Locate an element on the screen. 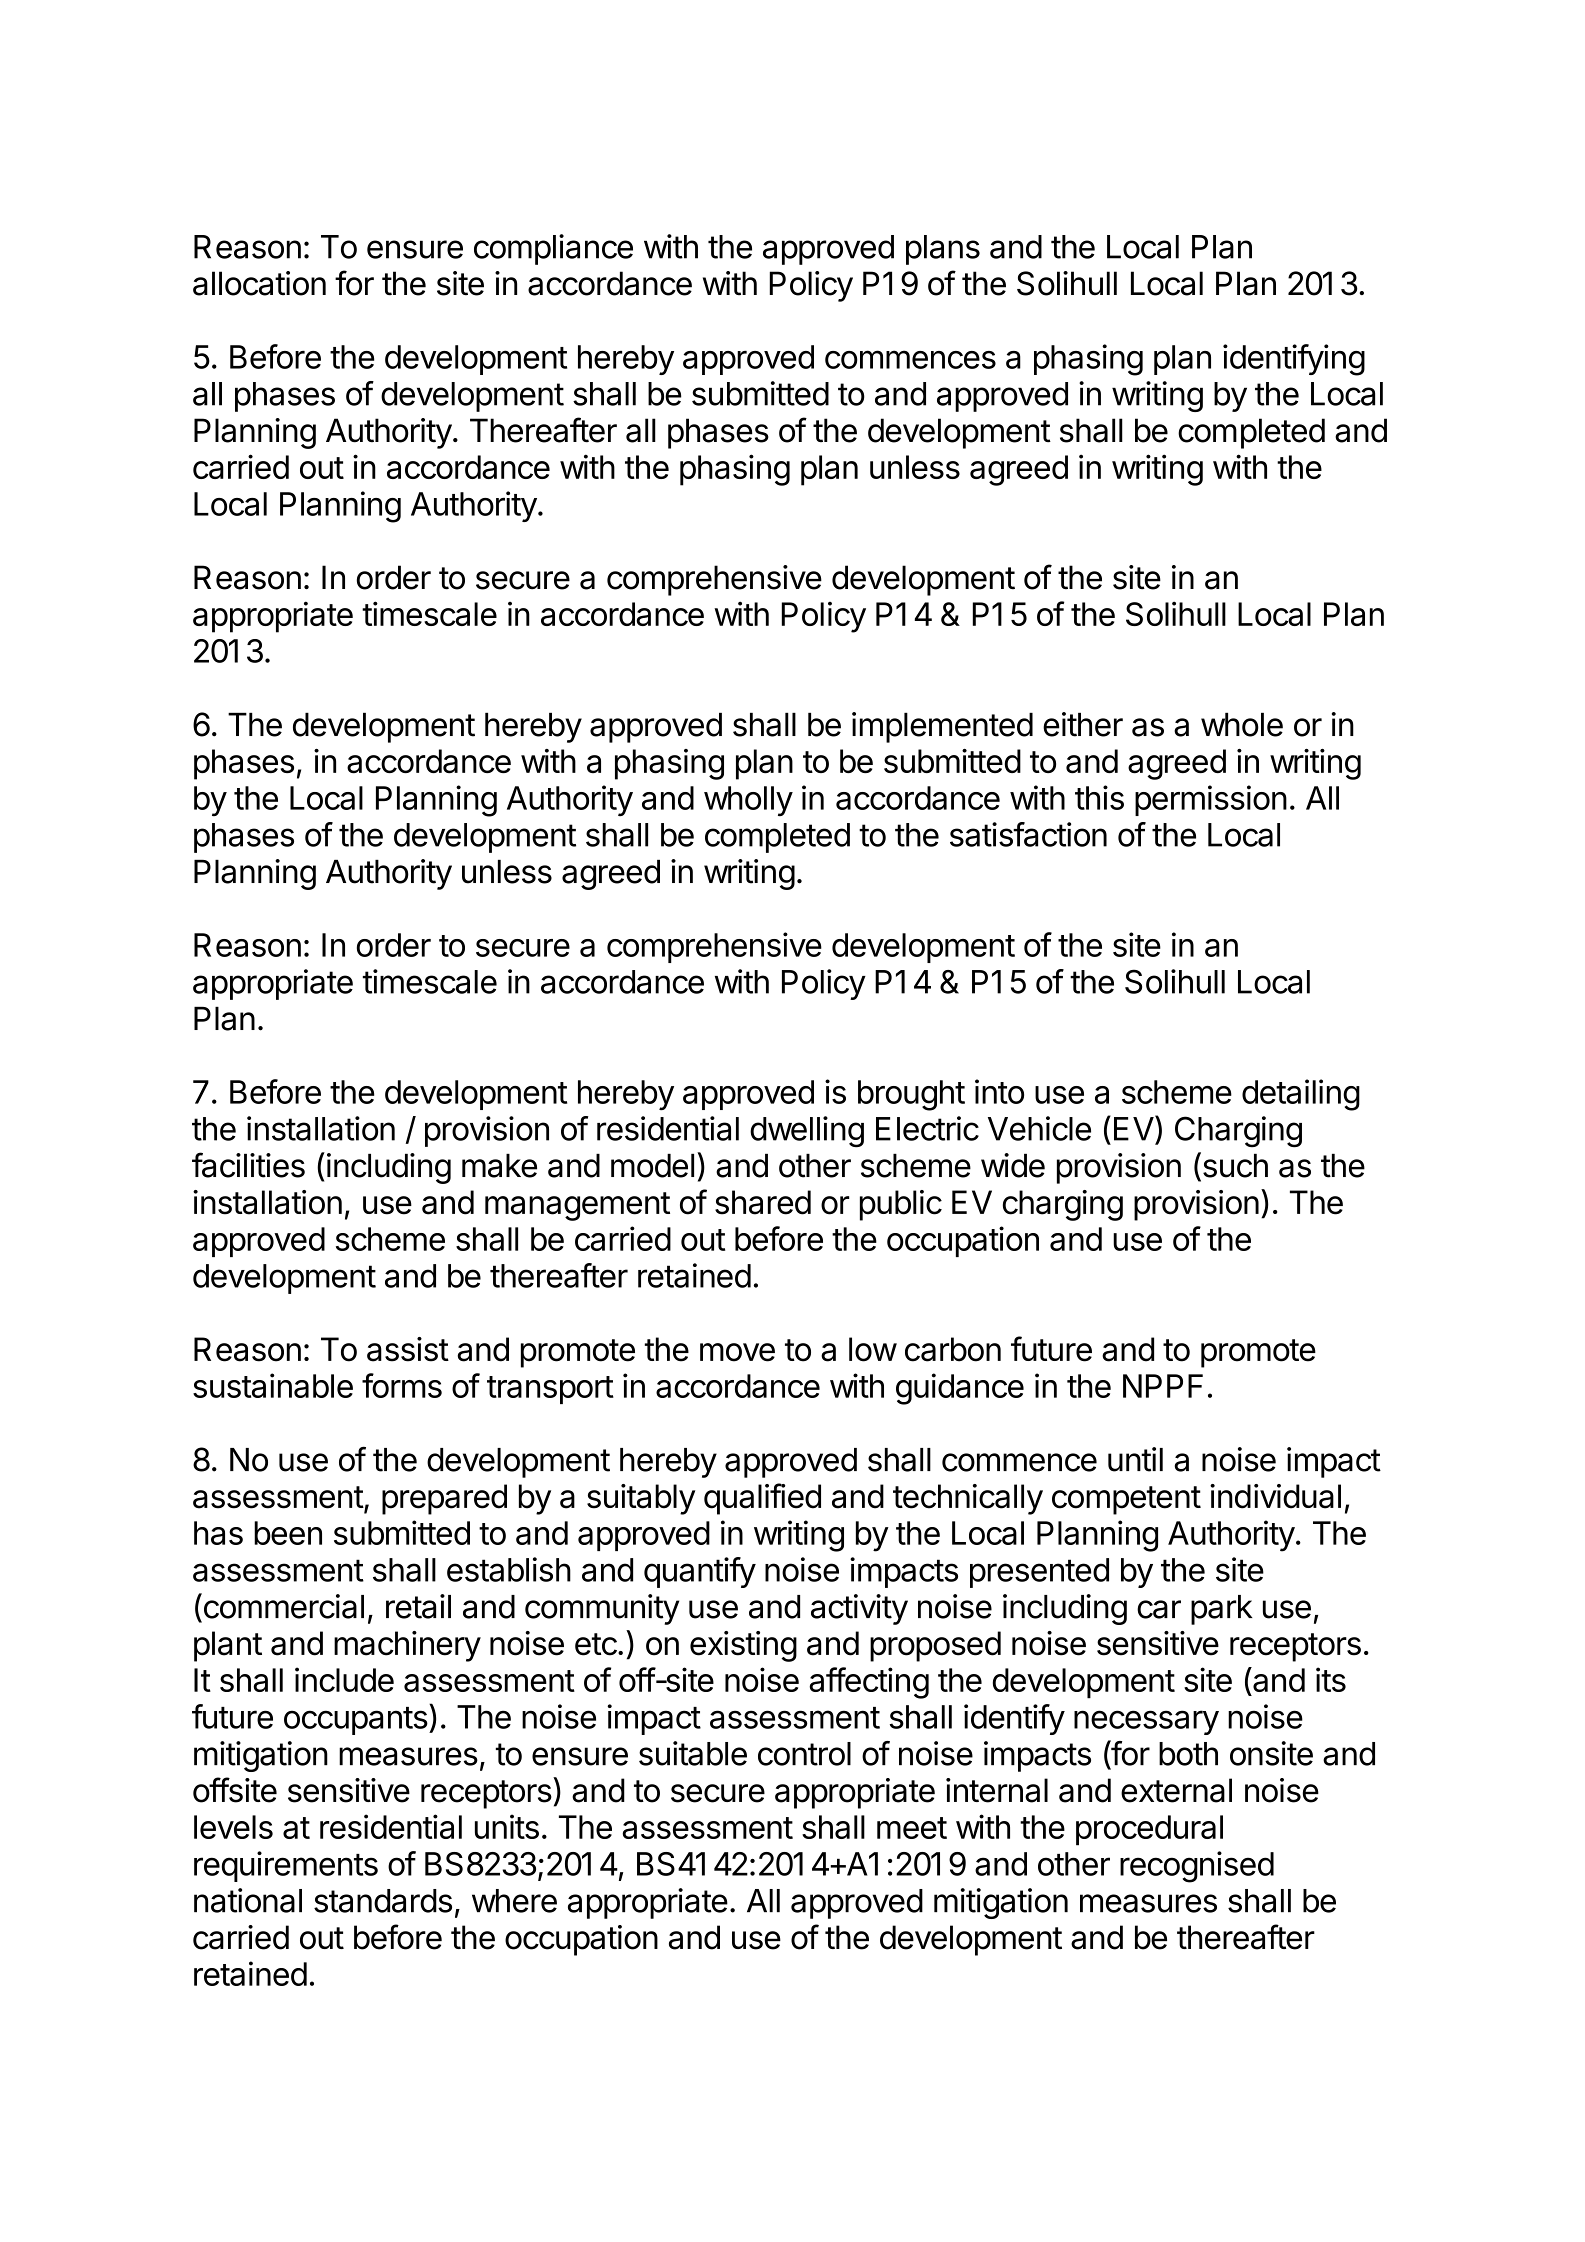 This screenshot has width=1585, height=2242. dwelling is located at coordinates (807, 1132).
